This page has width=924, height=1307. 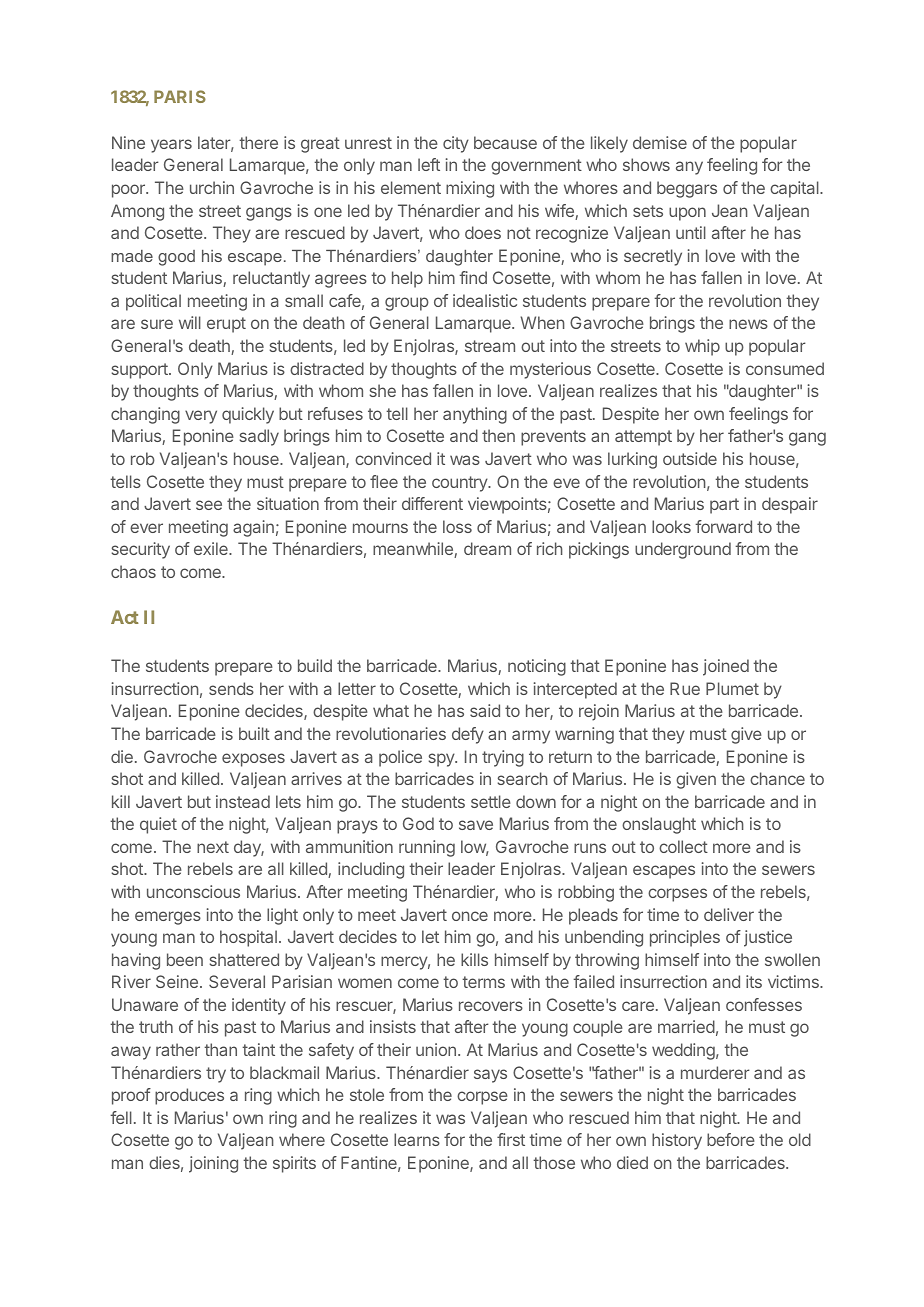 I want to click on mixing, so click(x=470, y=189).
